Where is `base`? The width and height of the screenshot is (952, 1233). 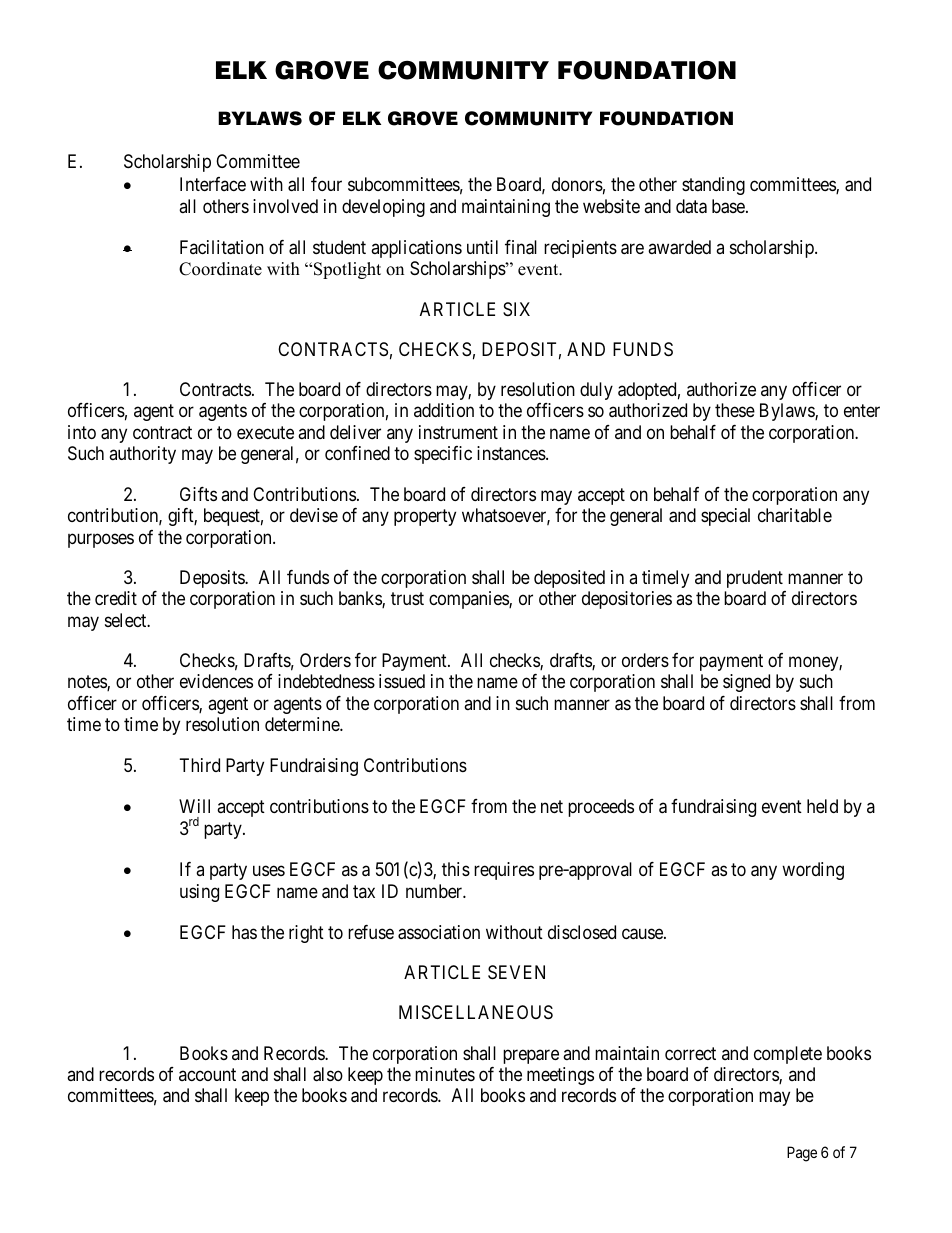 base is located at coordinates (729, 206).
